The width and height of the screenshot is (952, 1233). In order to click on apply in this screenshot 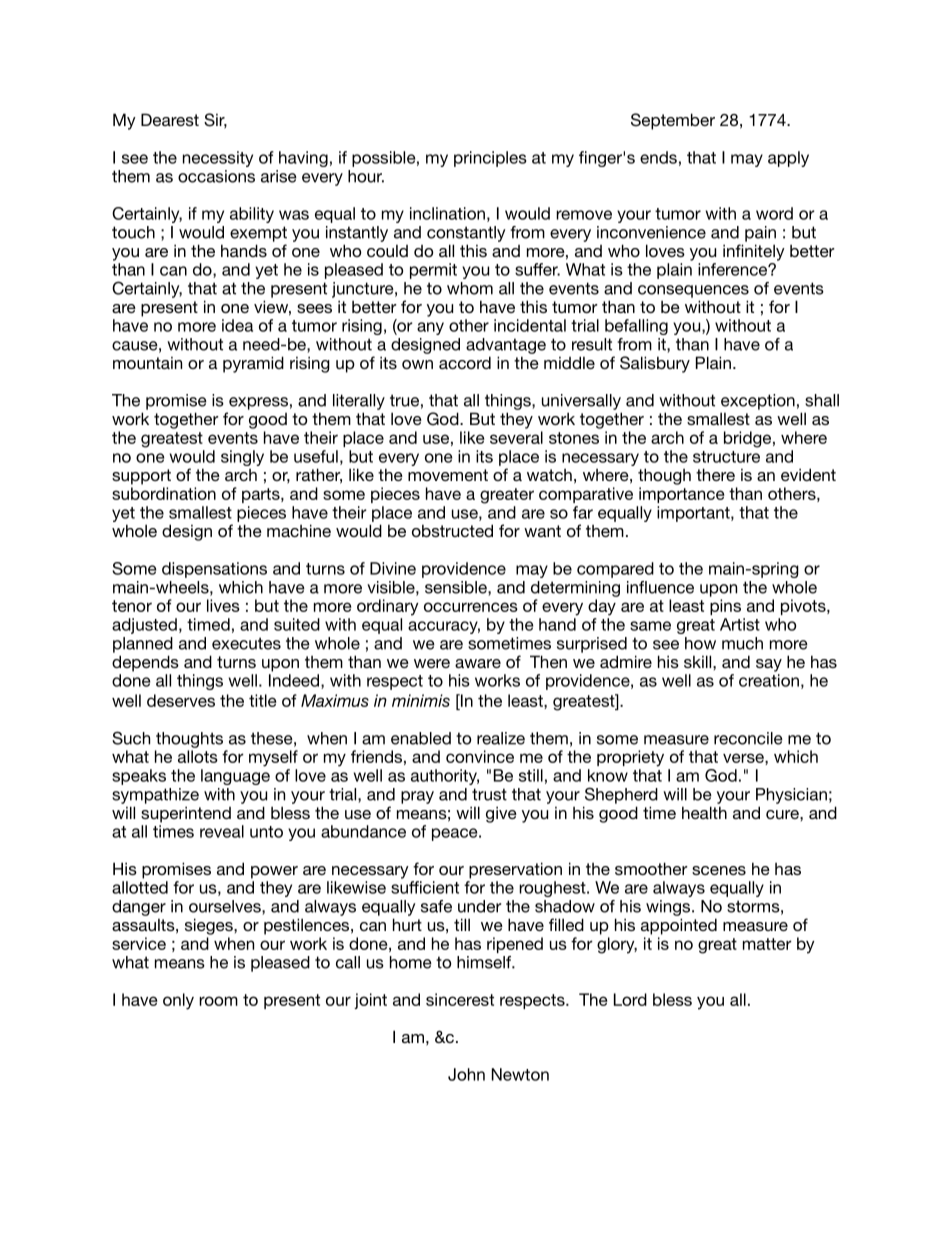, I will do `click(788, 159)`.
